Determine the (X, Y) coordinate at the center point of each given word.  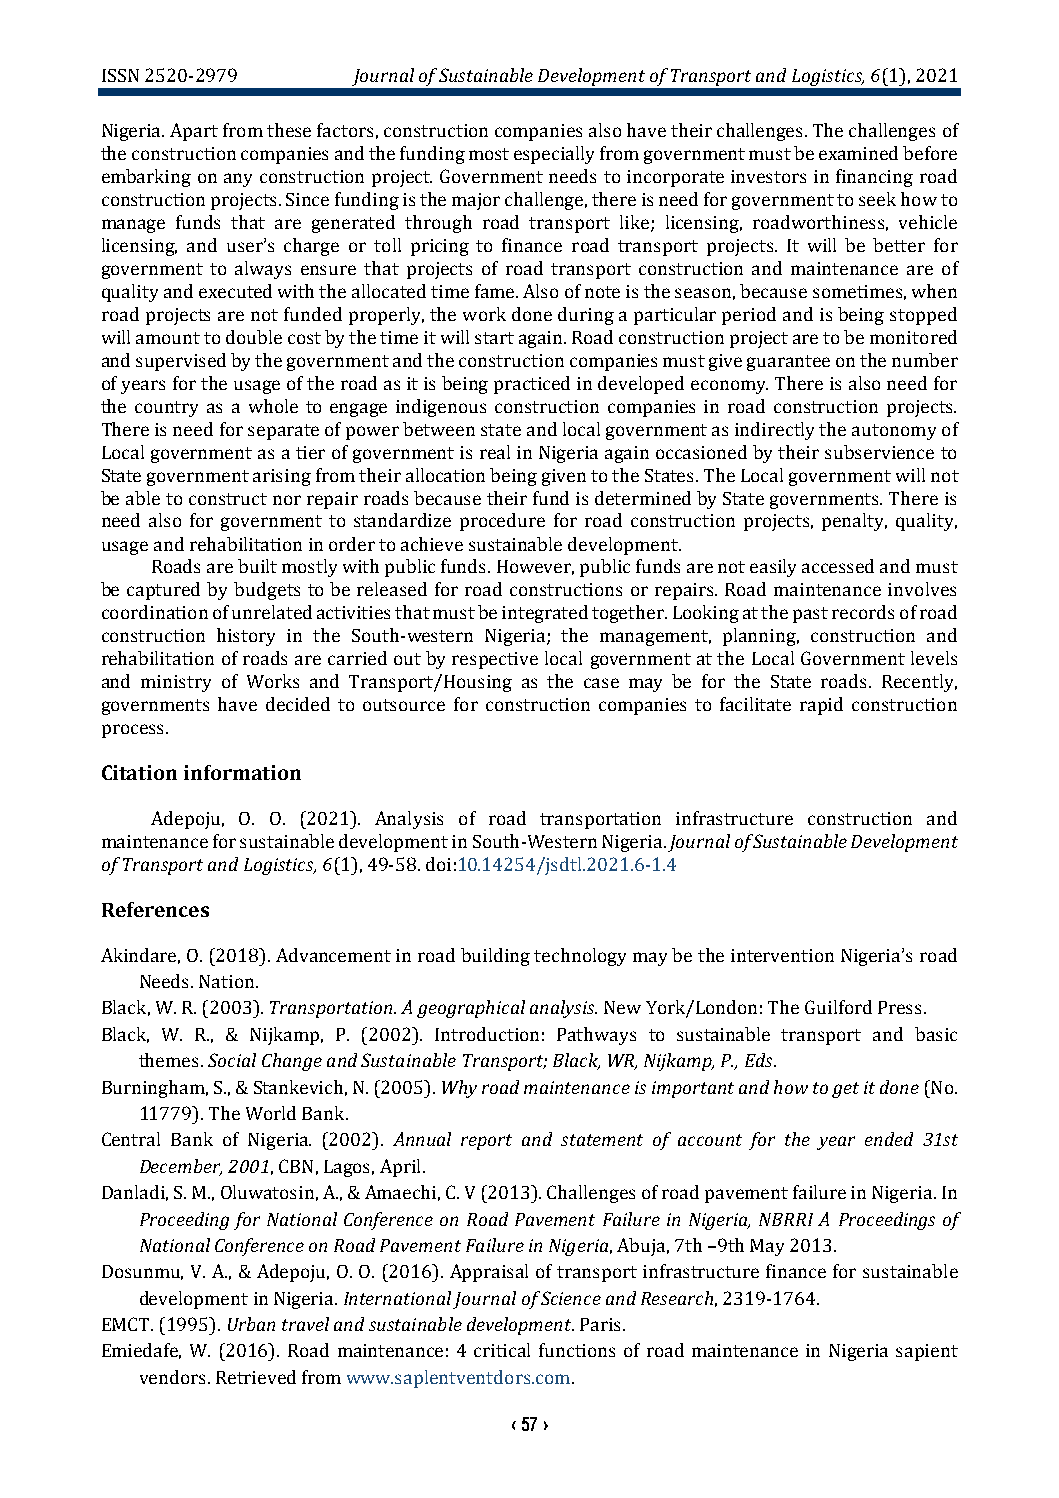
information (242, 772)
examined (858, 153)
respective (495, 660)
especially (554, 155)
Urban (251, 1324)
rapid (821, 706)
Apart (194, 132)
